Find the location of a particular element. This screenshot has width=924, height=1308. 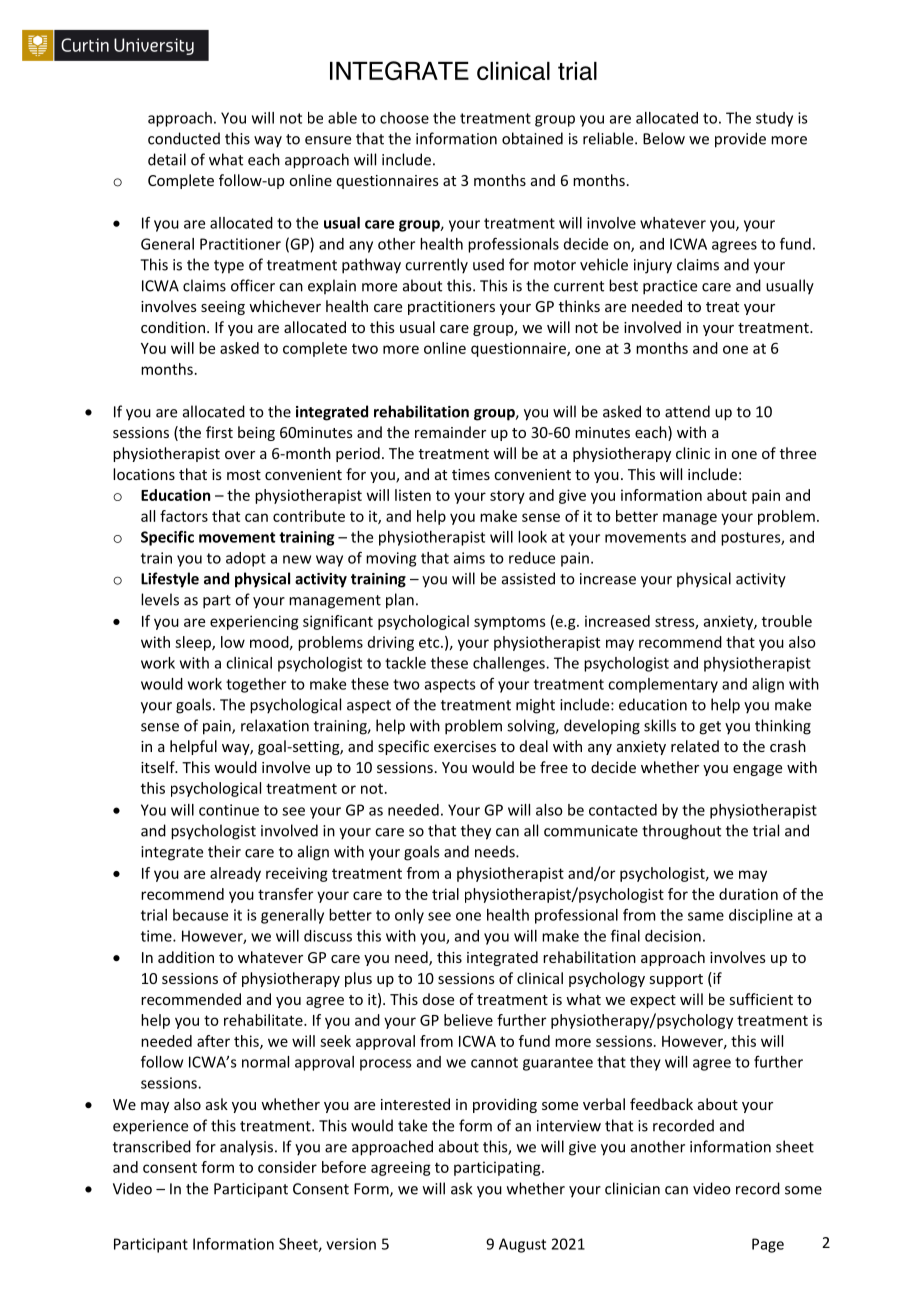

challenges is located at coordinates (510, 664).
